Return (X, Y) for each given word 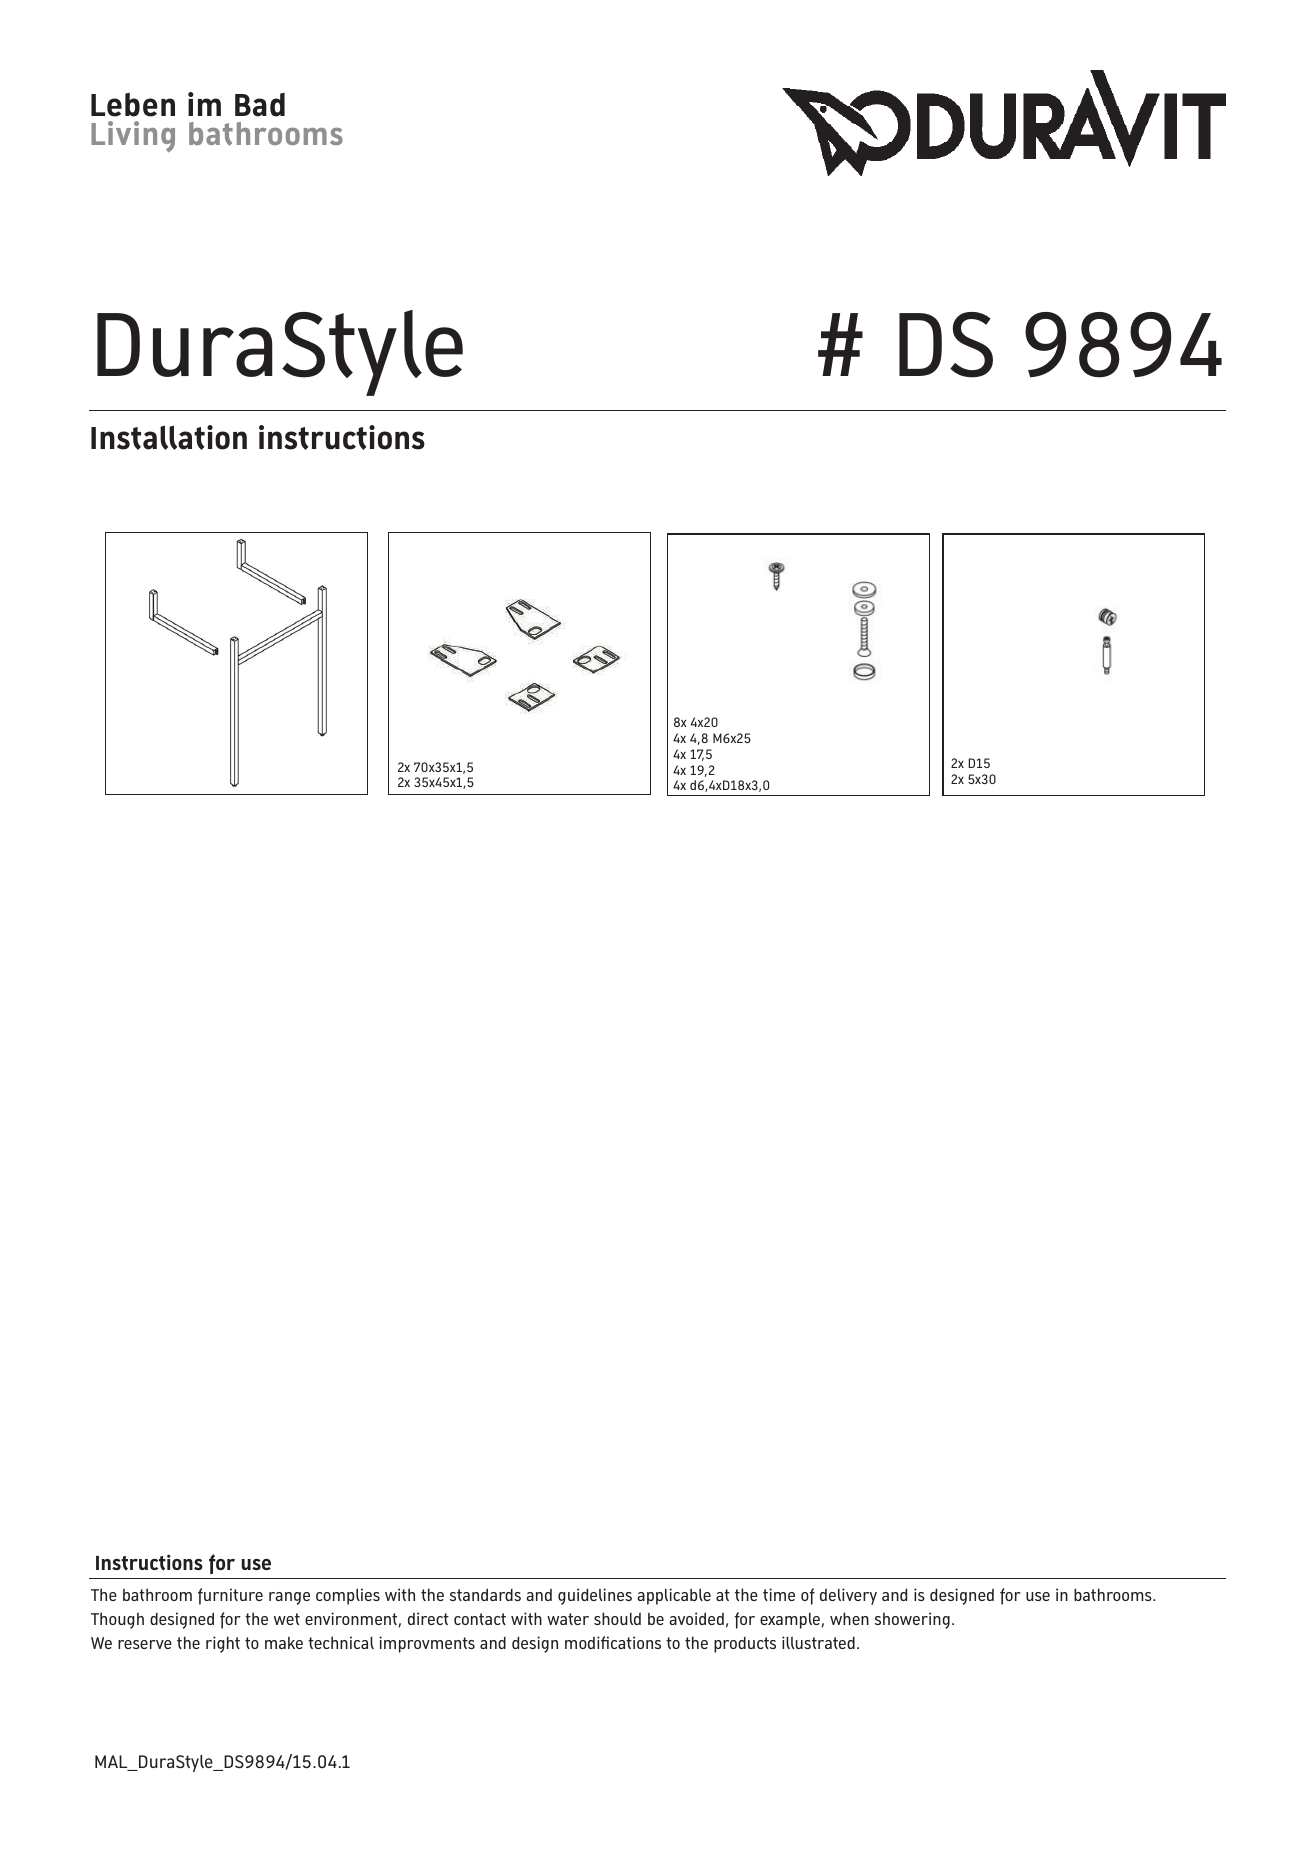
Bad (260, 105)
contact (480, 1619)
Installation (169, 437)
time (779, 1594)
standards (485, 1594)
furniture (230, 1596)
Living (133, 136)
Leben (133, 105)
